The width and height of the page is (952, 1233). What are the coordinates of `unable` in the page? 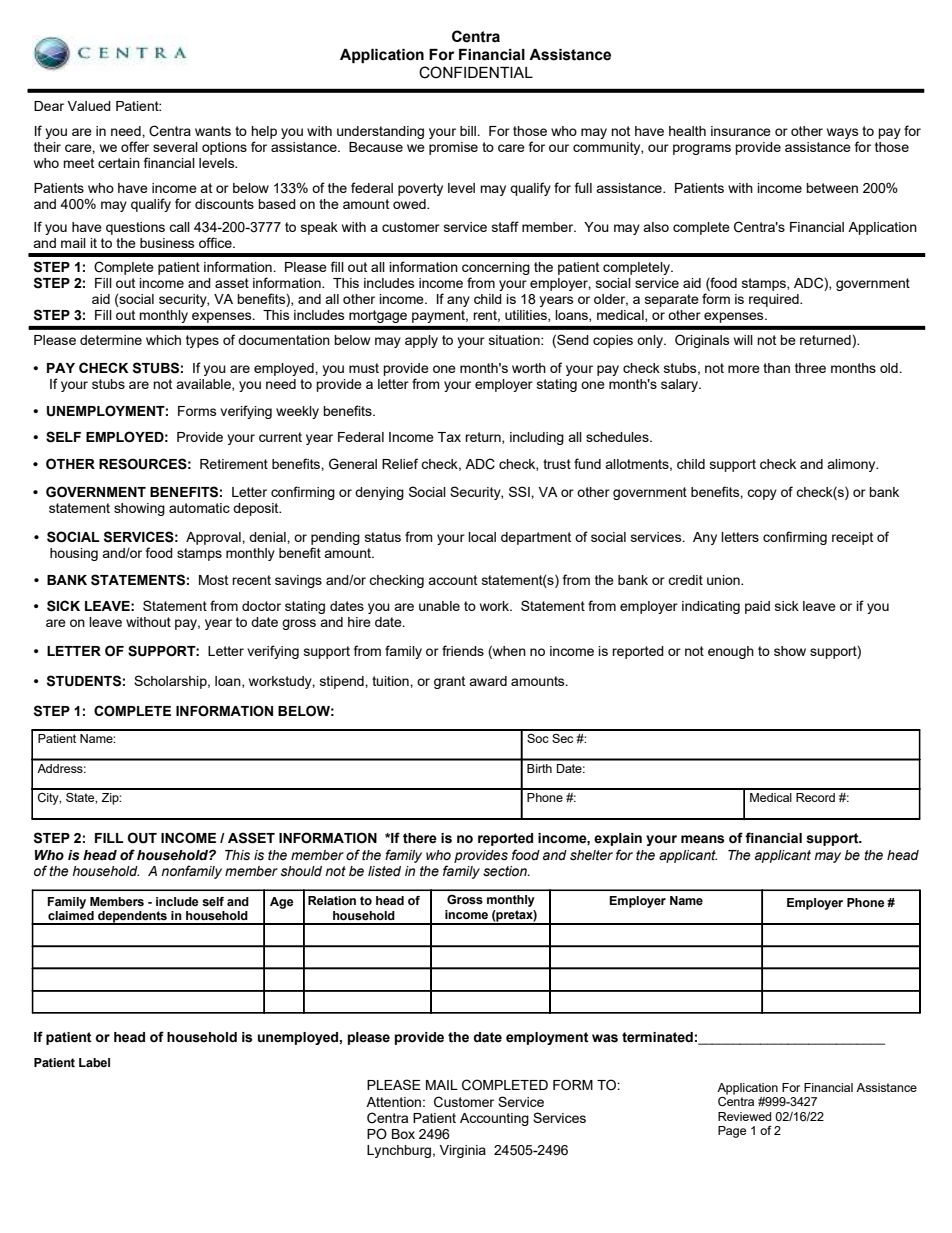 It's located at (439, 606).
